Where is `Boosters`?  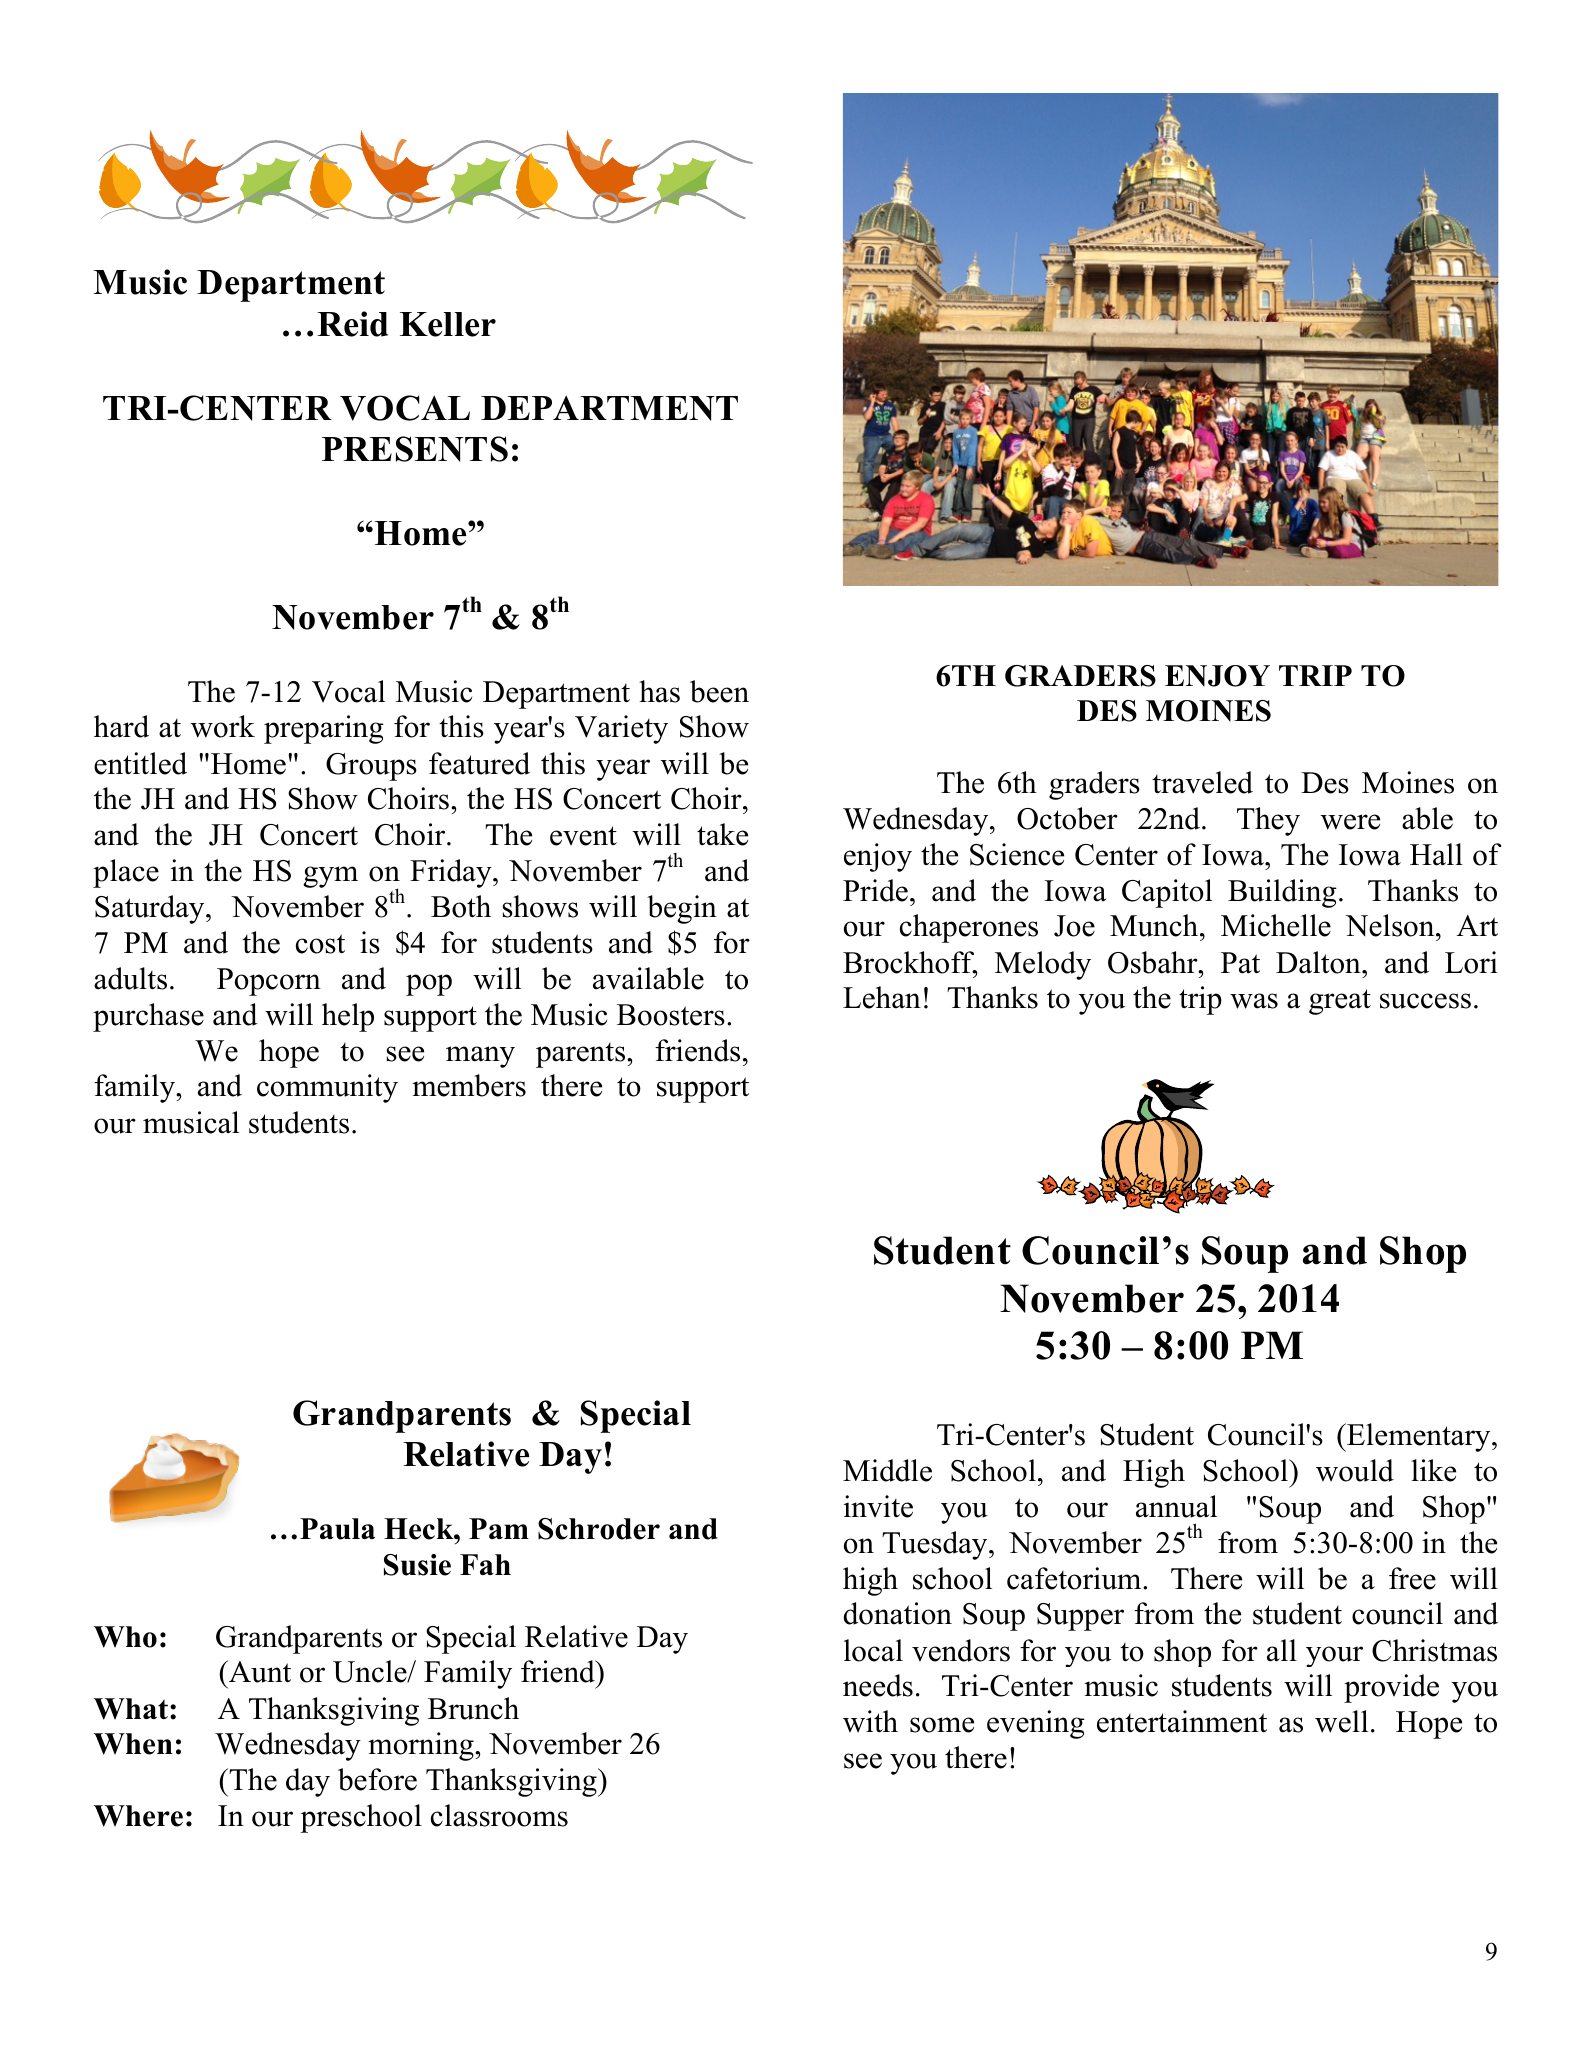 Boosters is located at coordinates (671, 1015).
